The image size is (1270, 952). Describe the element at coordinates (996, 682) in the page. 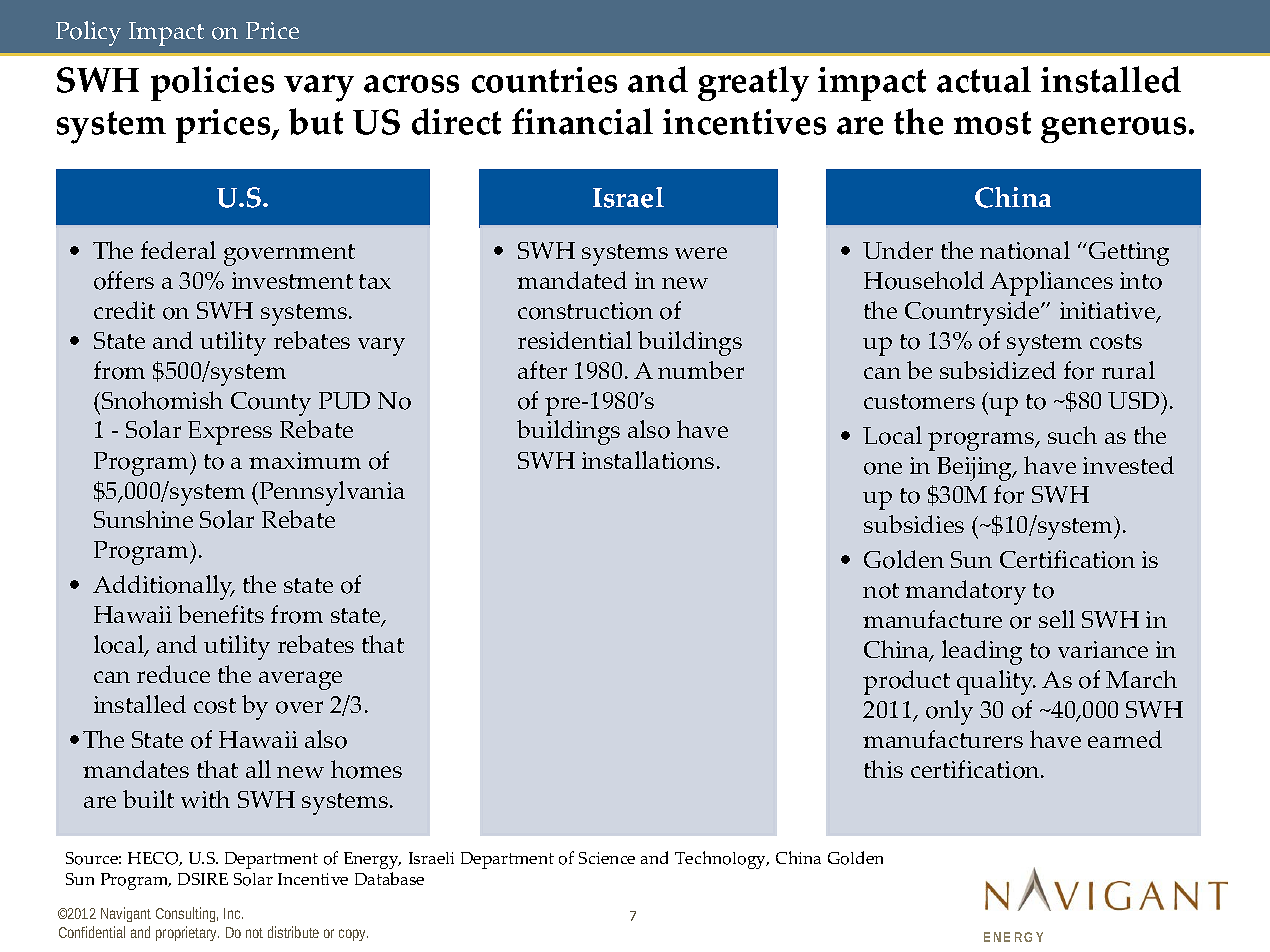

I see `quality` at that location.
